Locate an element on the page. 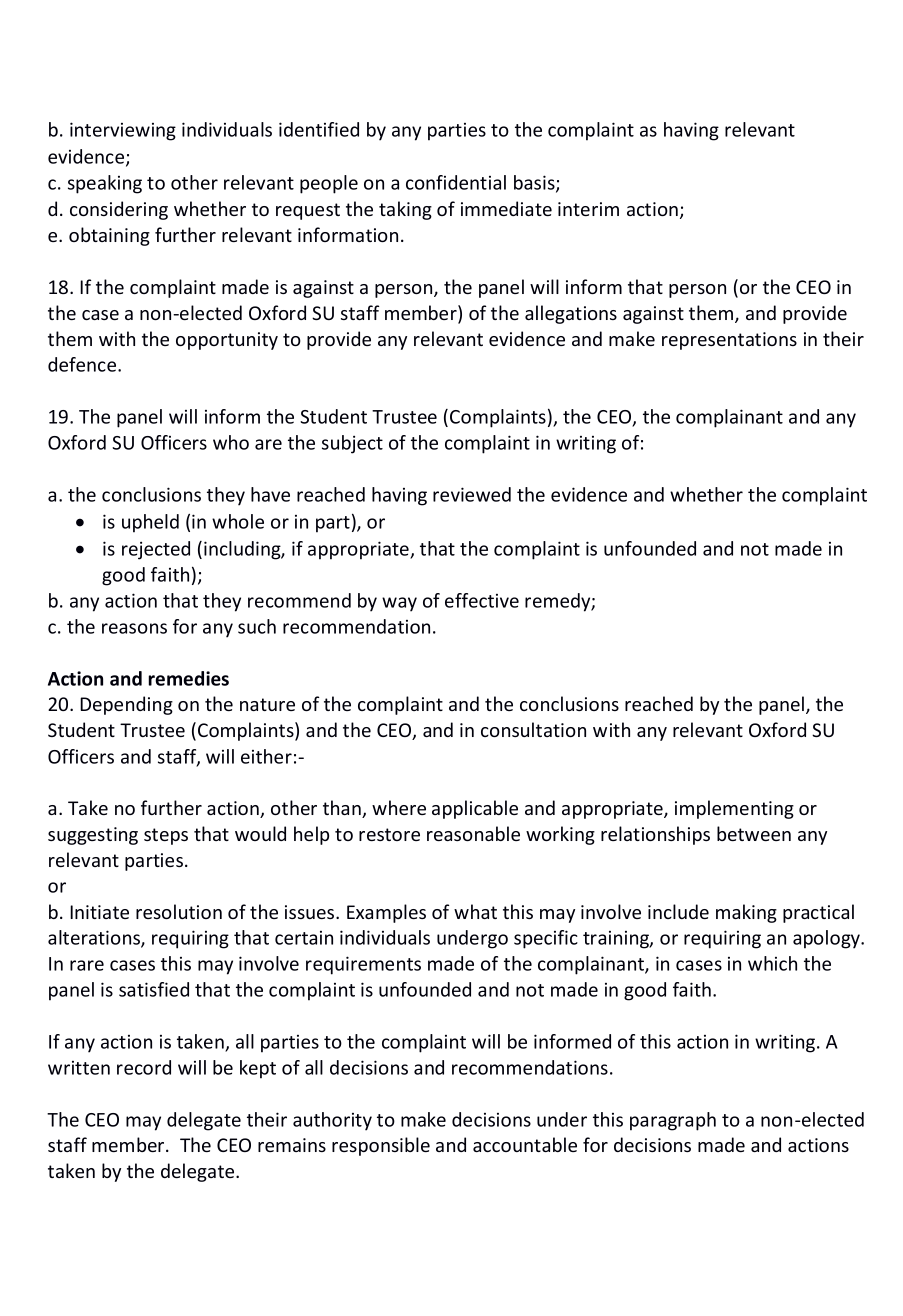  subject is located at coordinates (352, 444).
